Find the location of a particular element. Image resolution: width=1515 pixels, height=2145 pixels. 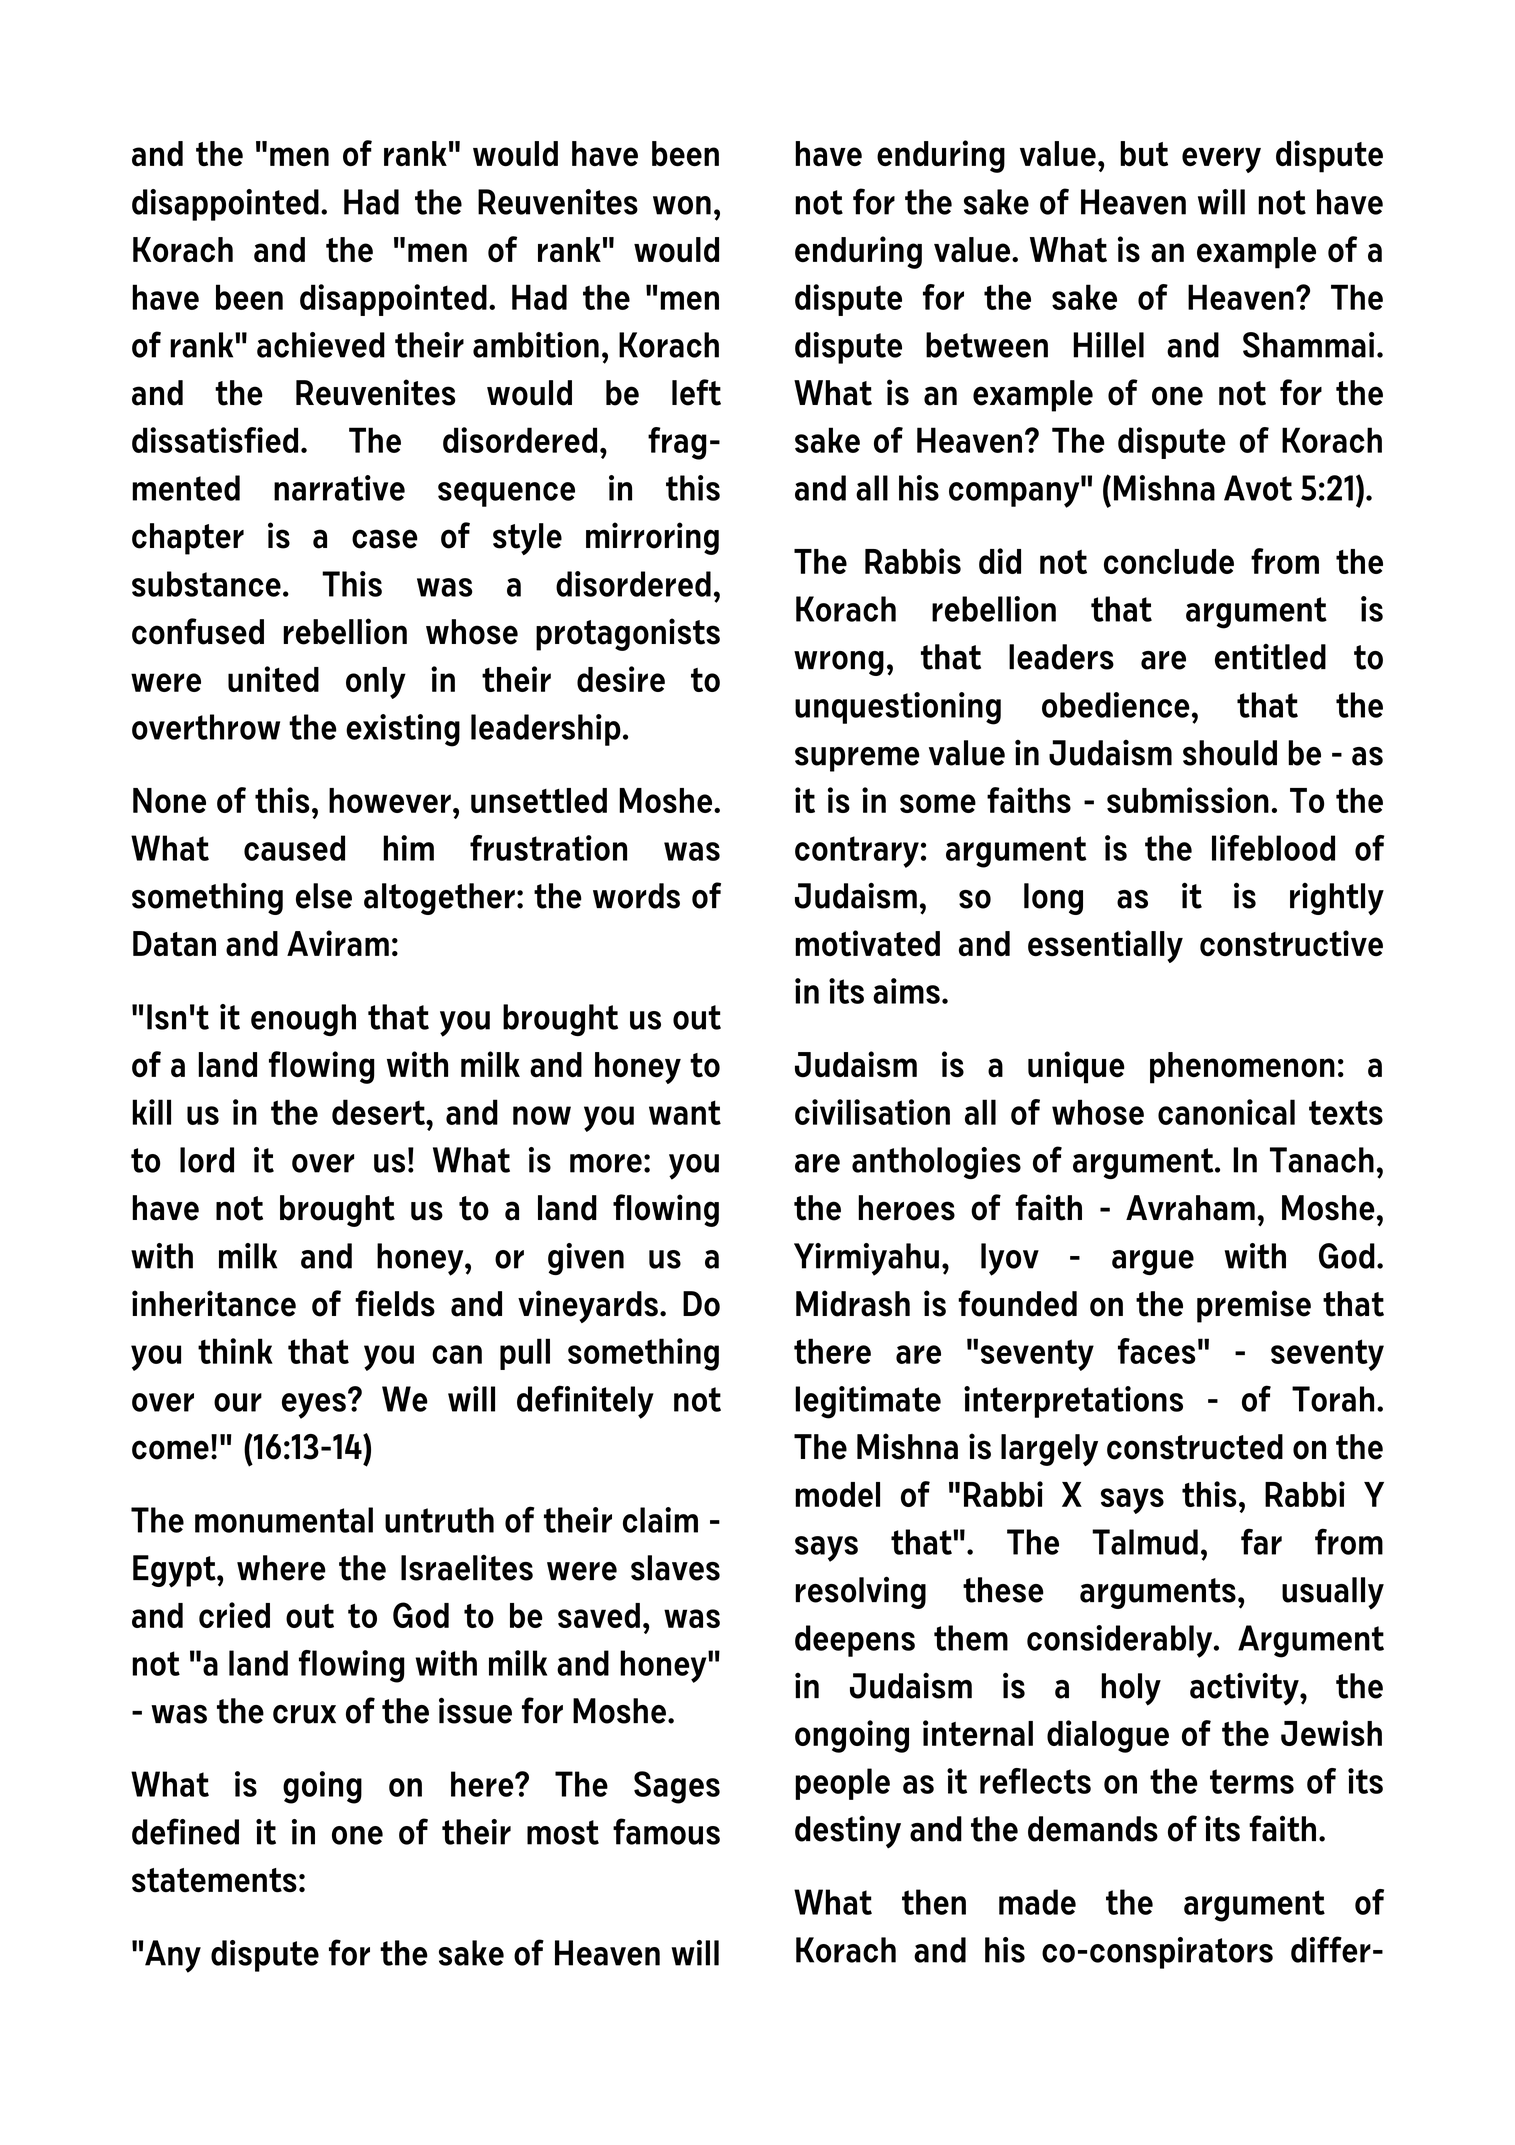

statements is located at coordinates (214, 1880).
